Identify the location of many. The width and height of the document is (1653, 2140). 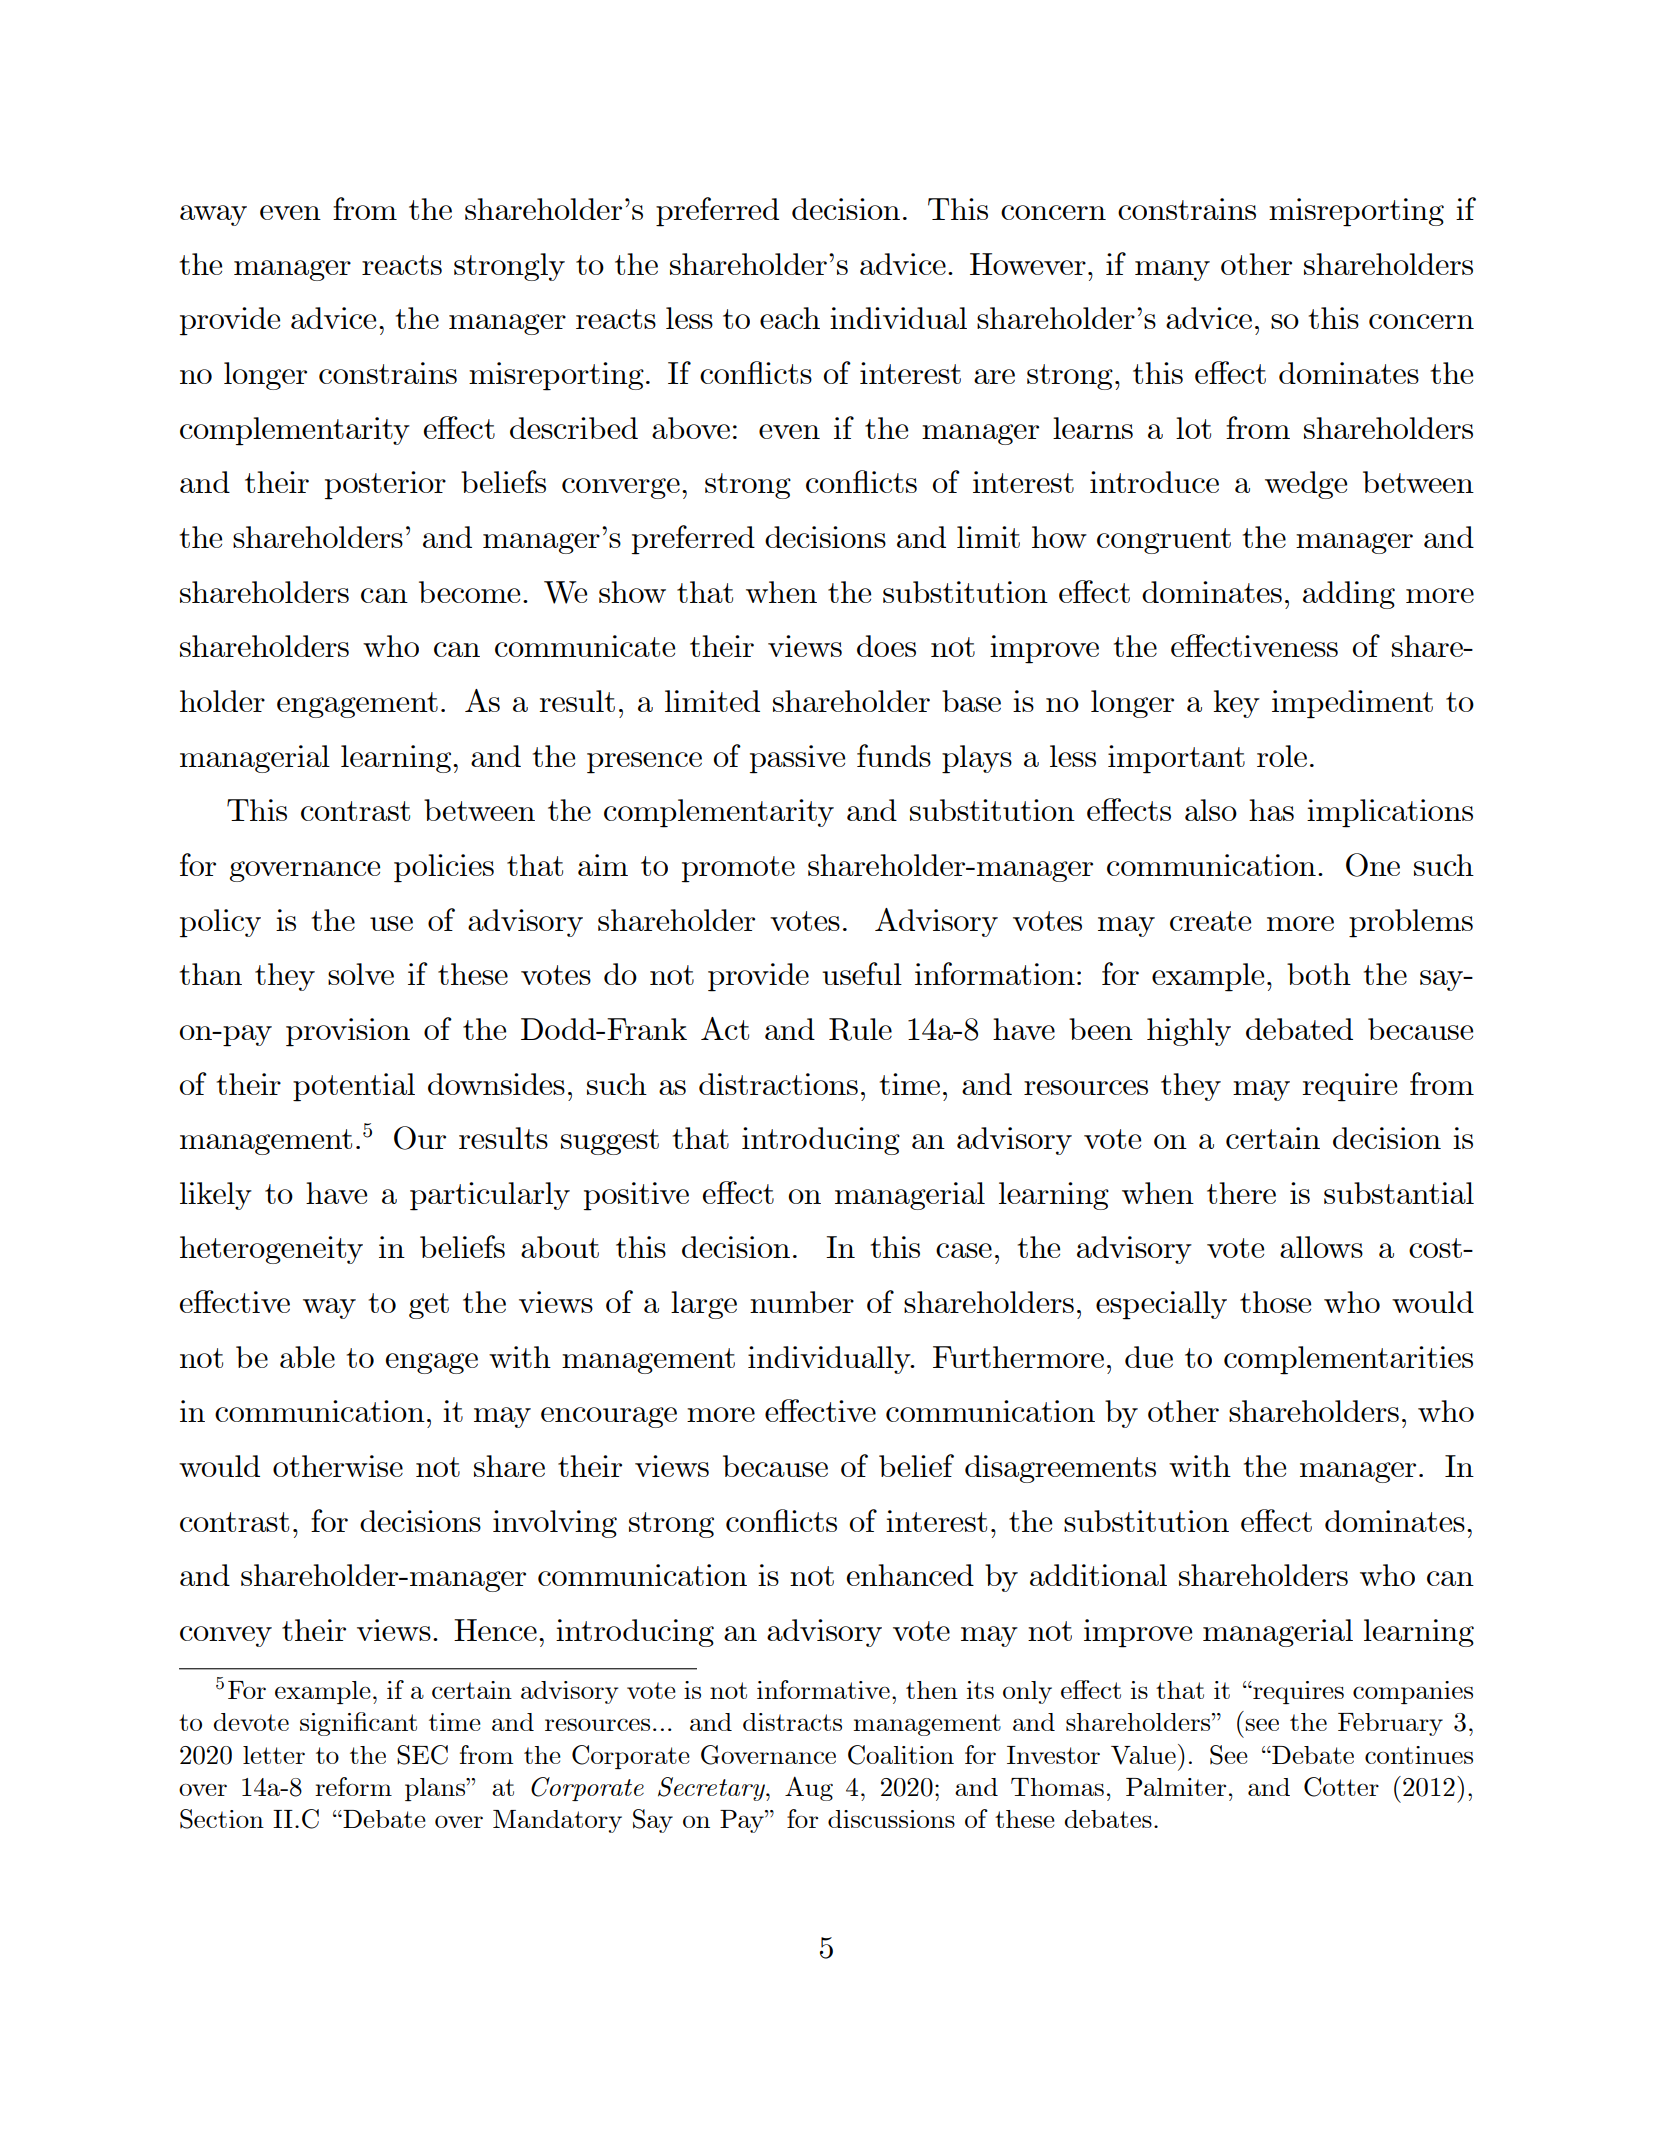
(1172, 270).
